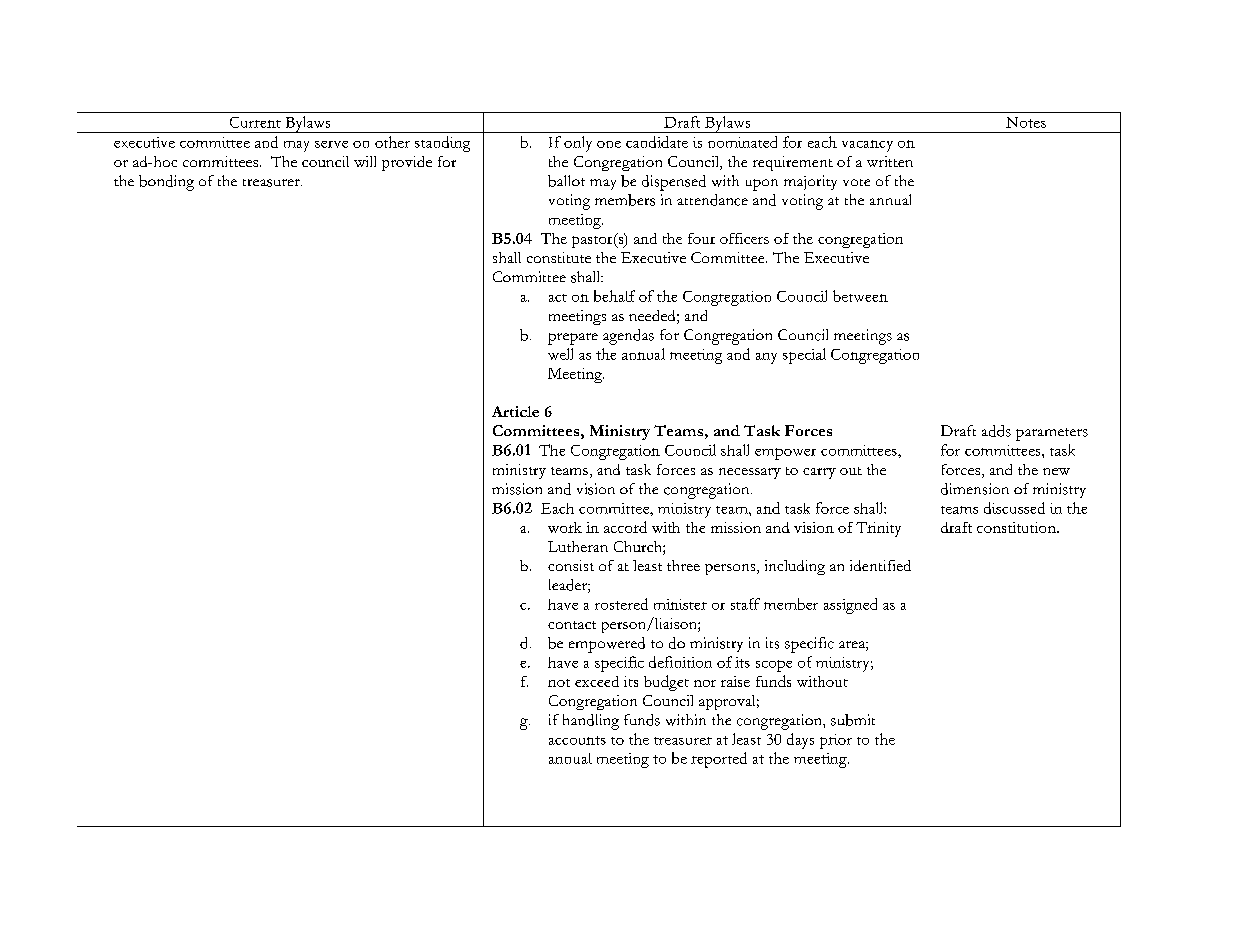 The width and height of the document is (1233, 952). What do you see at coordinates (628, 337) in the document?
I see `agendas` at bounding box center [628, 337].
